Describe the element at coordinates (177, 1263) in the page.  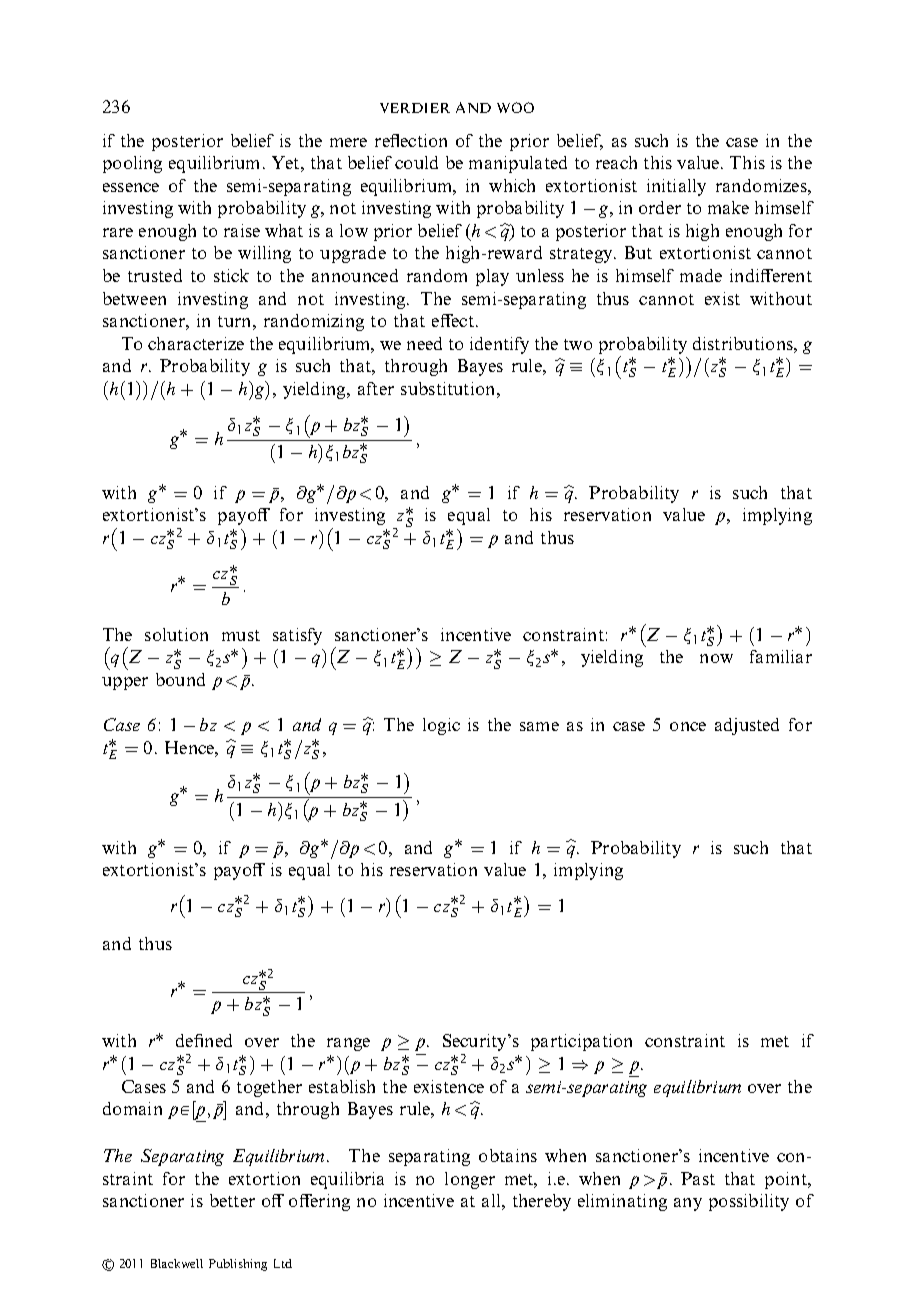
I see `Blackwell` at that location.
